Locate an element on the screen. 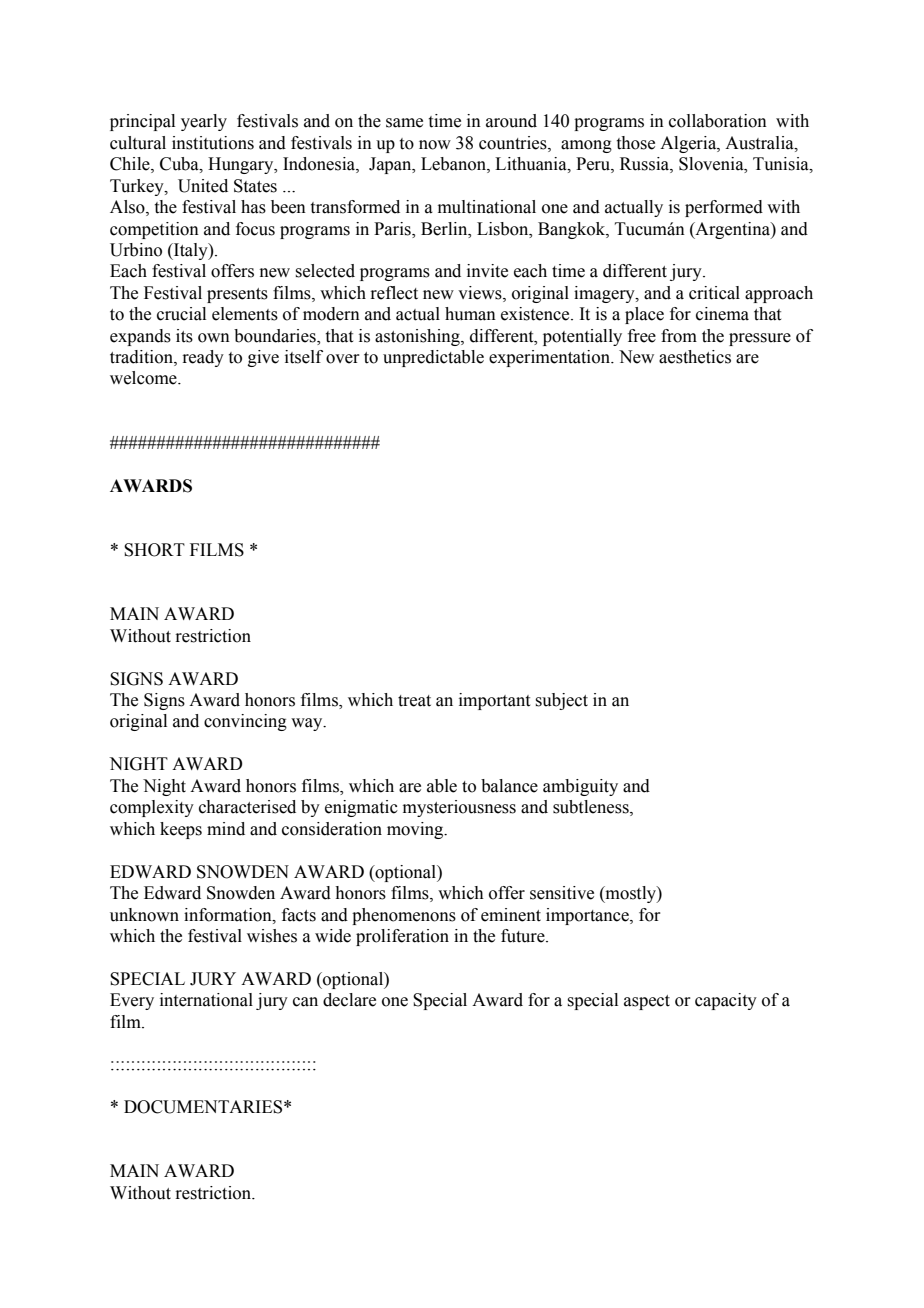 The width and height of the screenshot is (924, 1308). institutions is located at coordinates (213, 143).
